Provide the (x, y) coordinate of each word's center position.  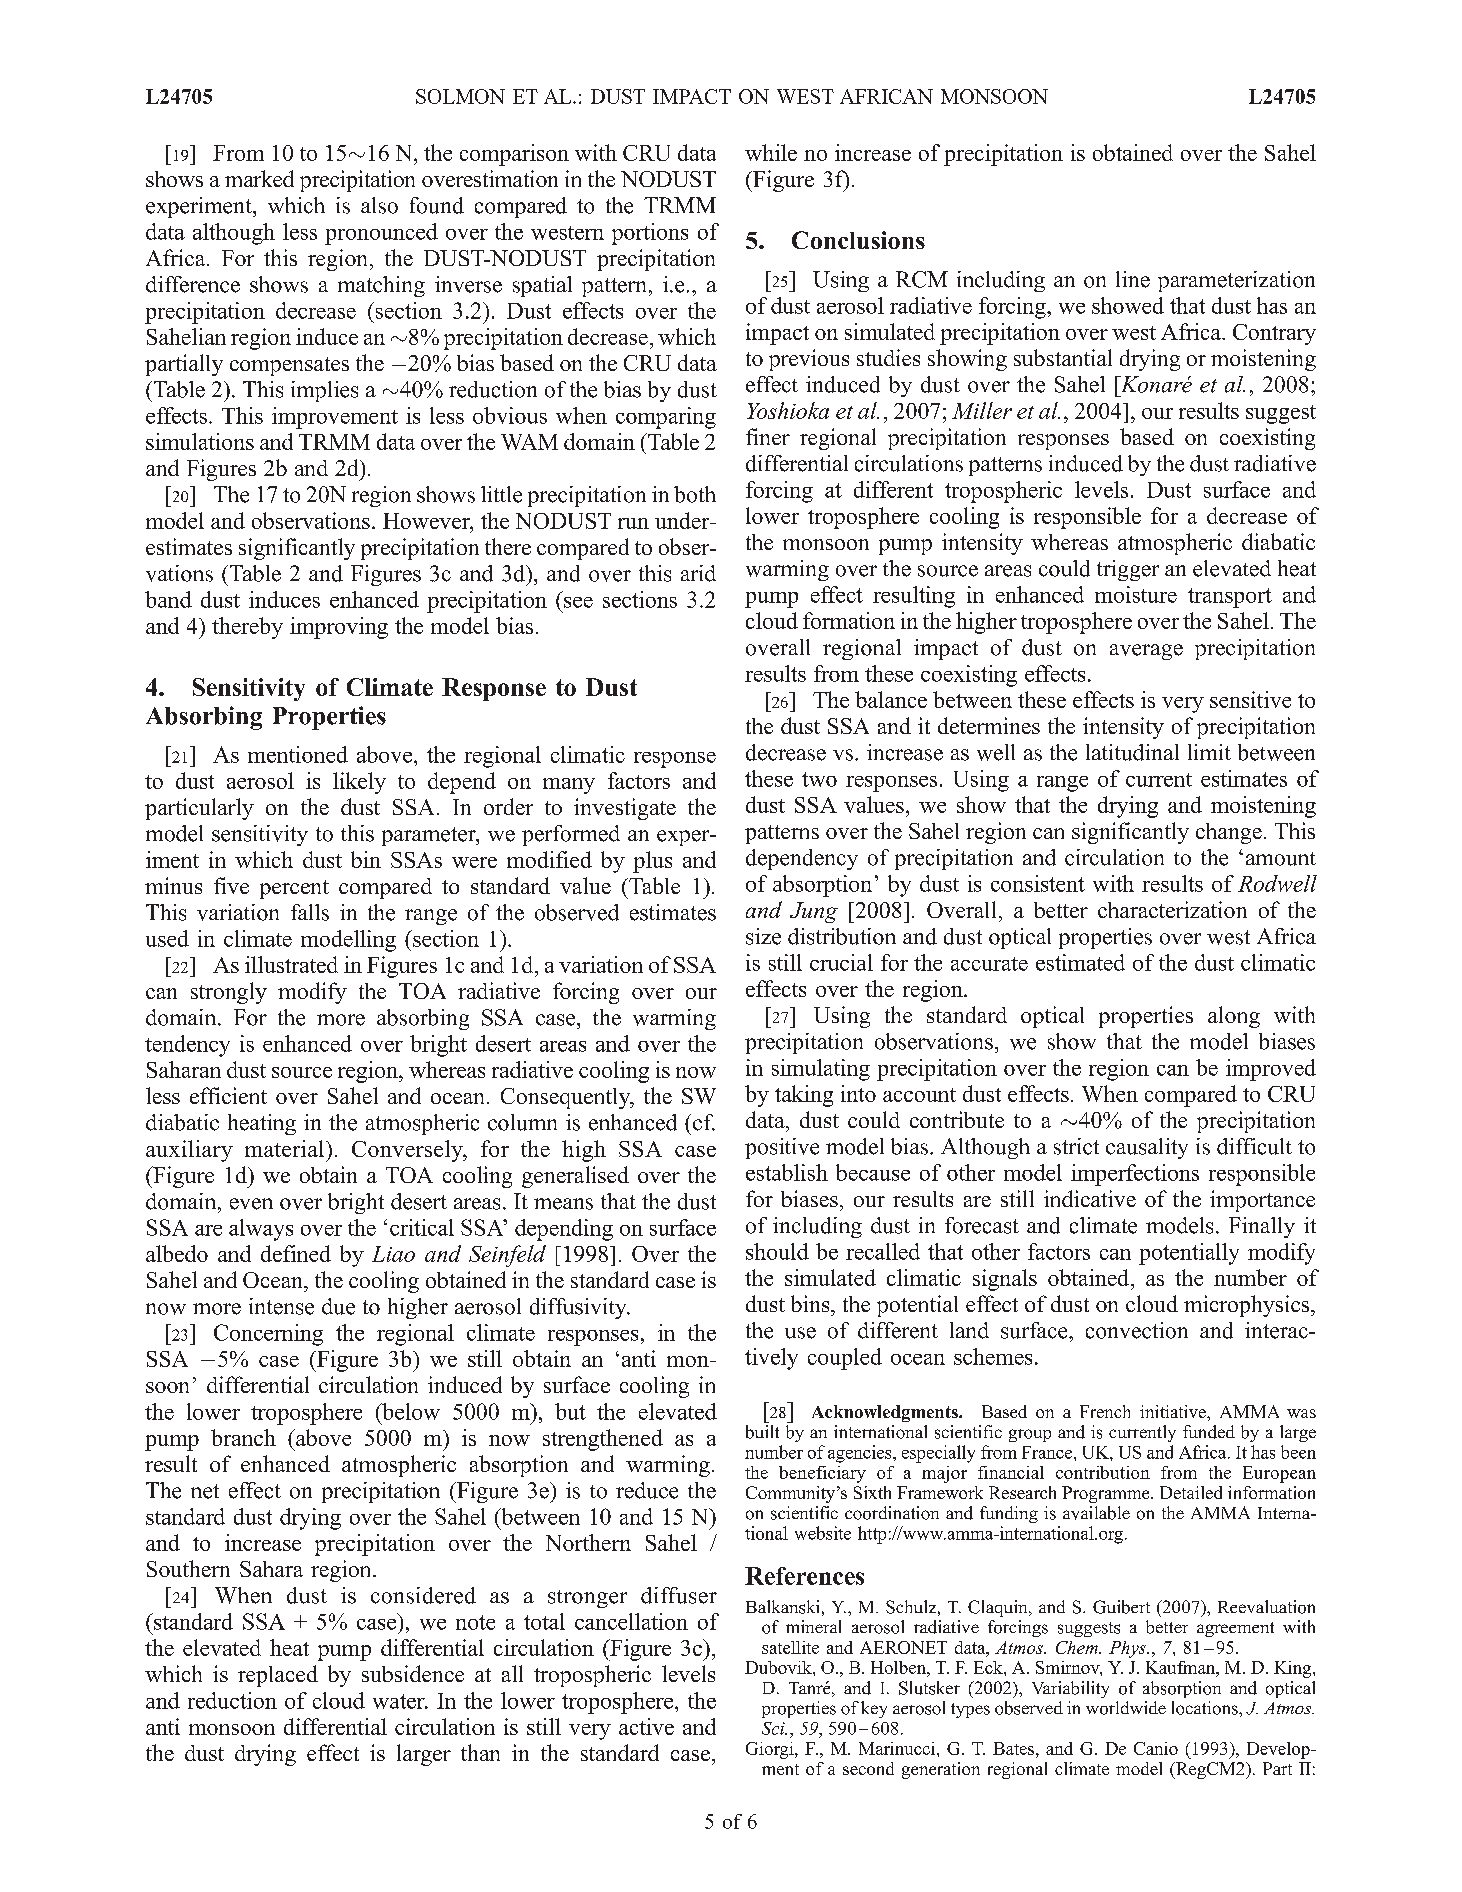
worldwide (1126, 1708)
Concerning (268, 1335)
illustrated (291, 964)
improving (339, 628)
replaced (278, 1676)
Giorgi (771, 1750)
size (763, 936)
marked (259, 178)
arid (698, 573)
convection (1137, 1330)
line (1133, 279)
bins (811, 1303)
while (771, 152)
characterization (1172, 909)
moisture (1136, 594)
